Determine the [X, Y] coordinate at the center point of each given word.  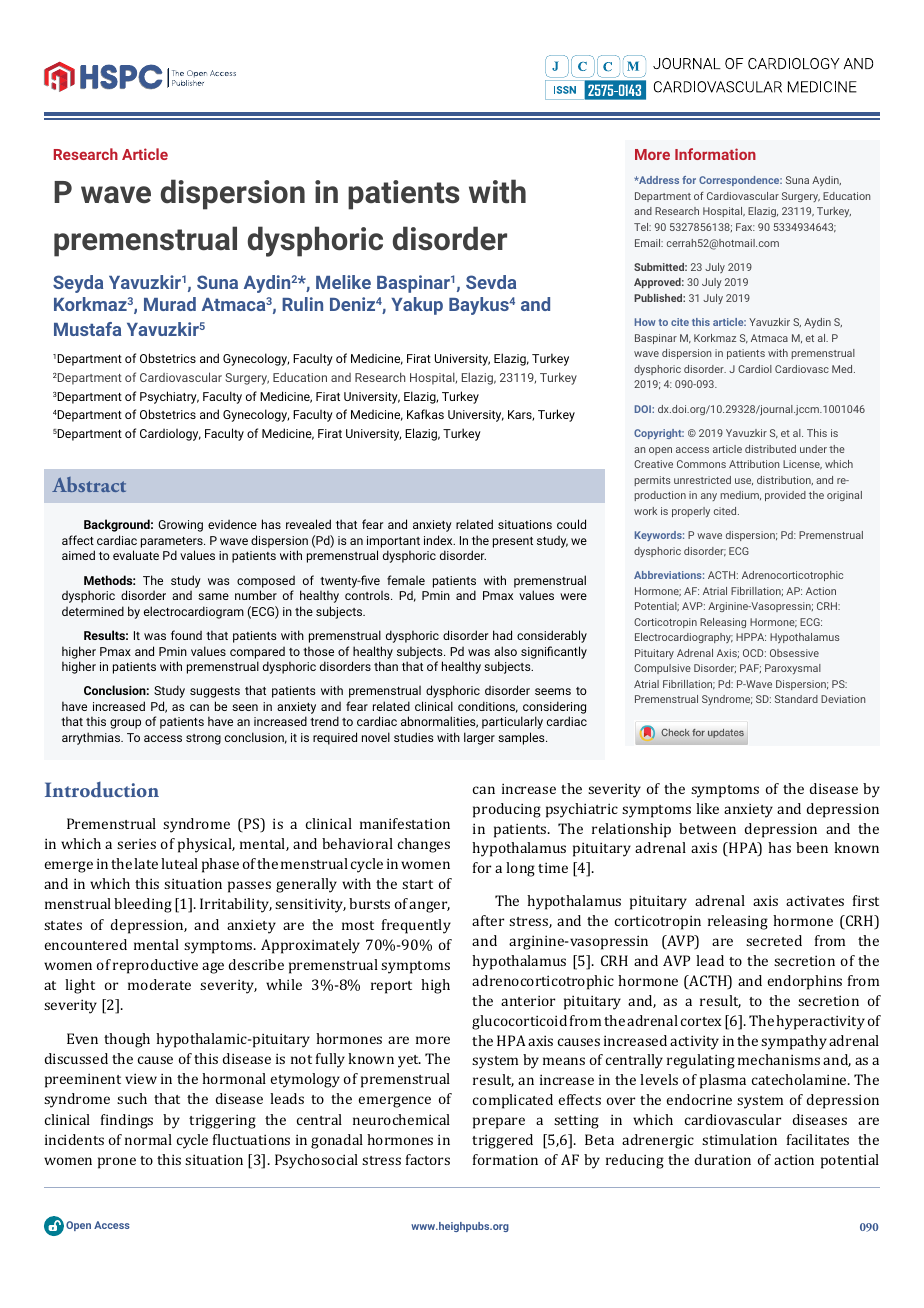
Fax [745, 227]
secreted [774, 940]
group [125, 724]
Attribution [754, 464]
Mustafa [87, 329]
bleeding [143, 905]
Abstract [89, 484]
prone [117, 1163]
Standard [796, 699]
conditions [488, 707]
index [439, 540]
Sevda [491, 282]
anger [429, 907]
